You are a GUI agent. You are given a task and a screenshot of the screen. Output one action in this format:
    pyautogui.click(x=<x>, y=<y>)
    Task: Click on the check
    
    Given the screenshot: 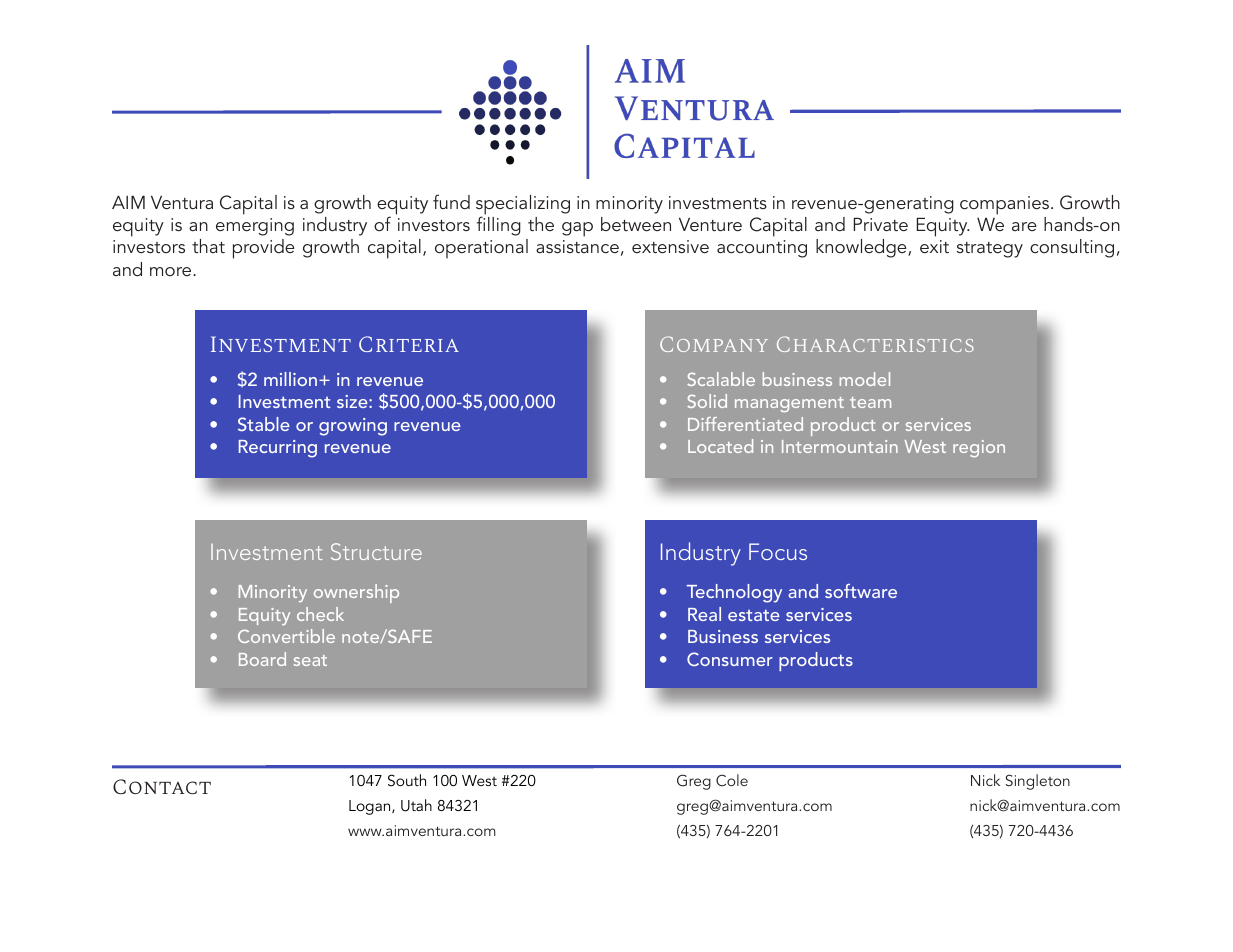 What is the action you would take?
    pyautogui.click(x=320, y=614)
